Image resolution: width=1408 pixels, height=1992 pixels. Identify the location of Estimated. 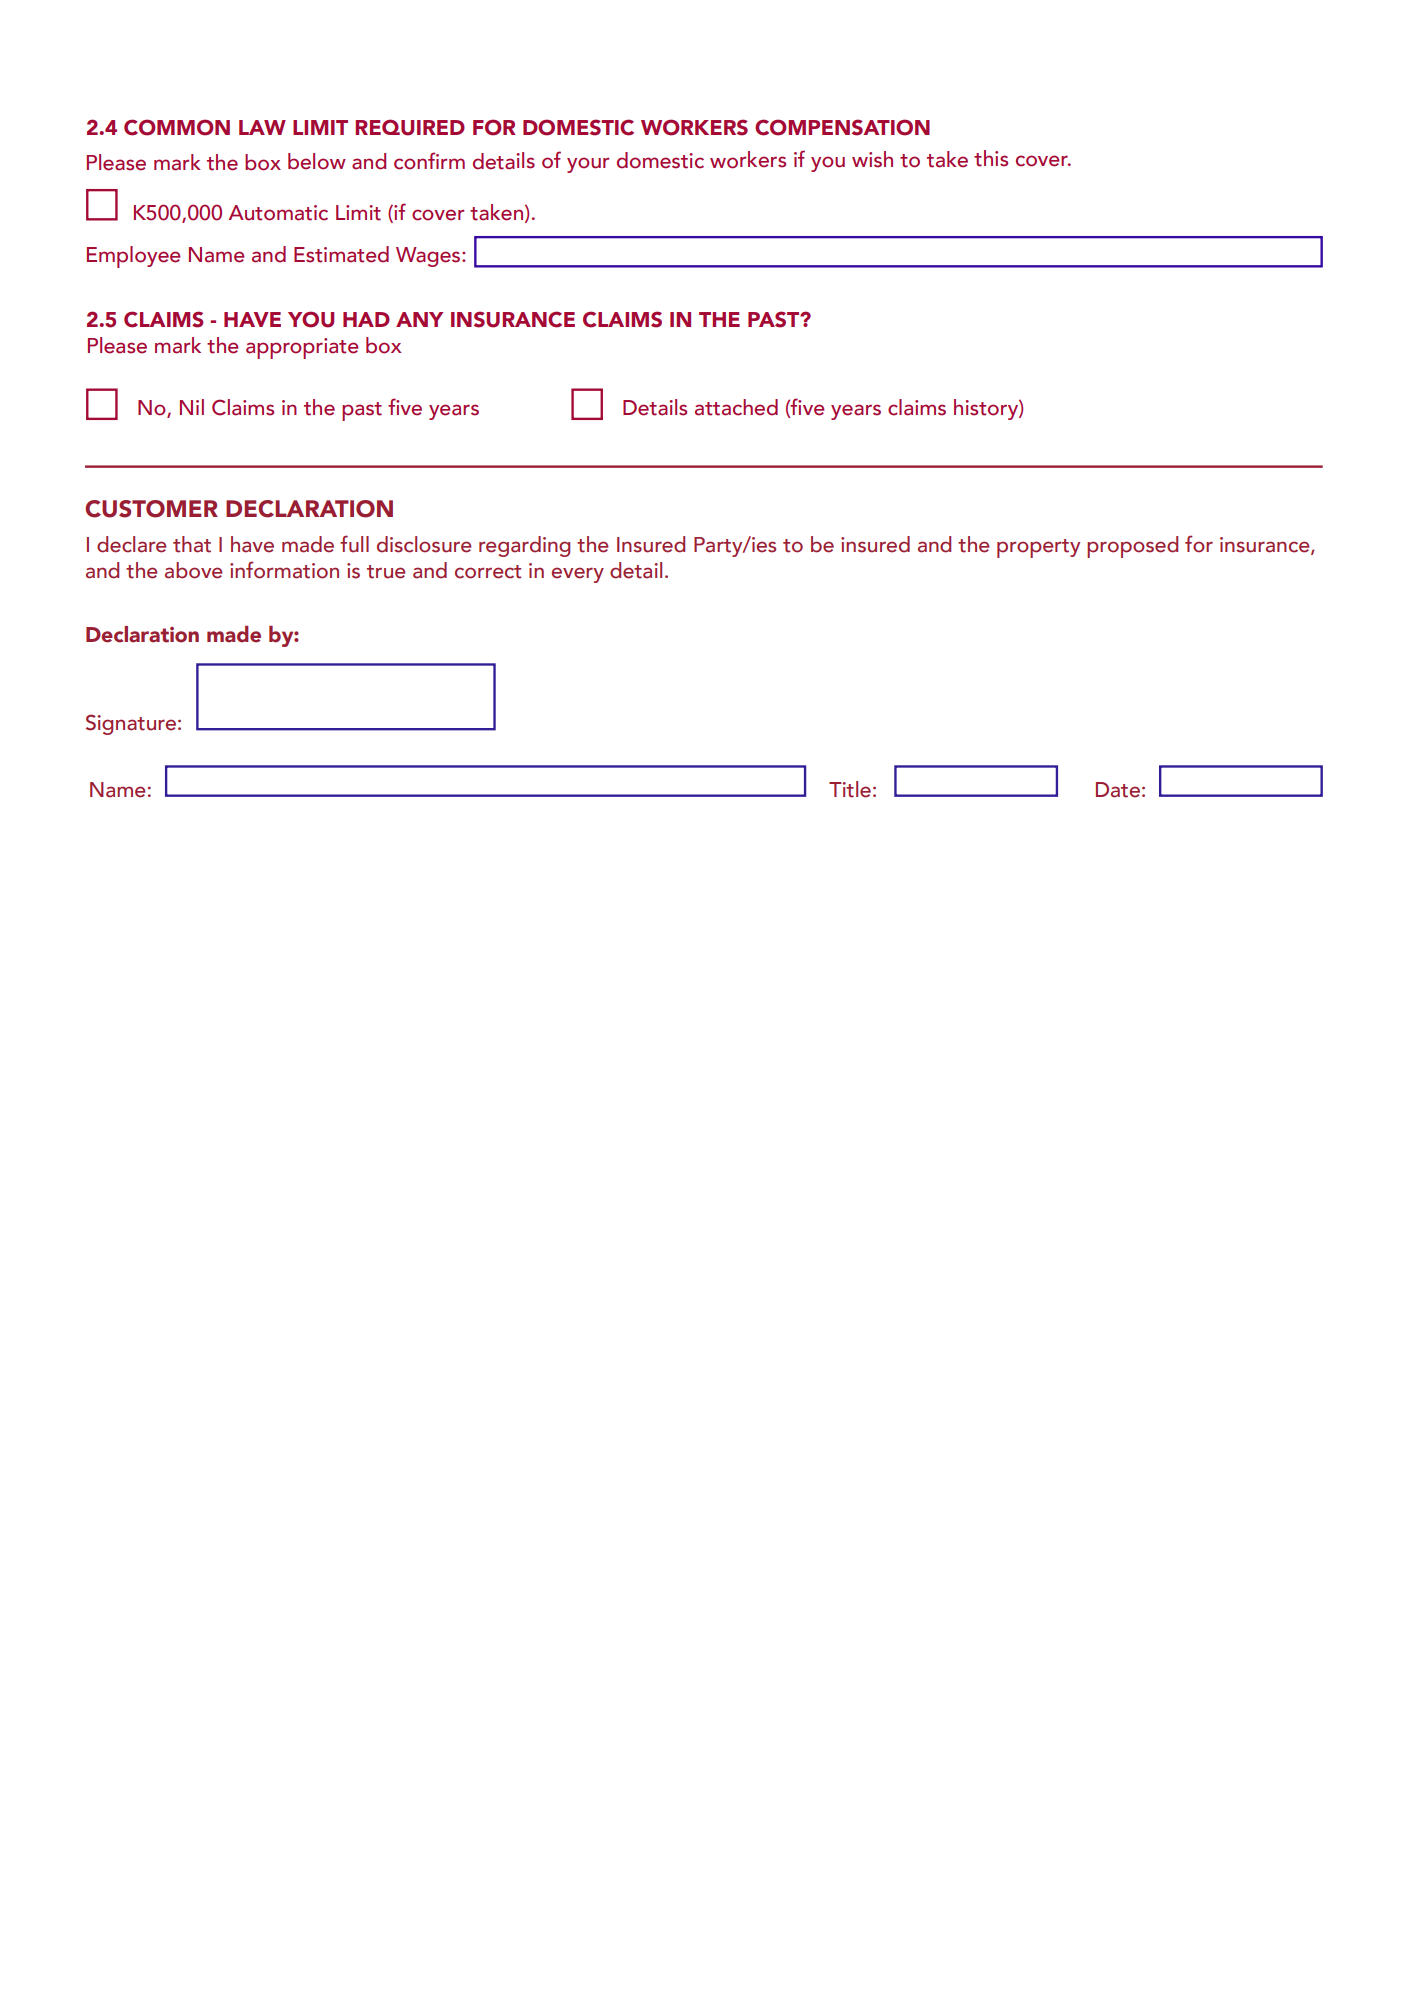
(341, 254).
